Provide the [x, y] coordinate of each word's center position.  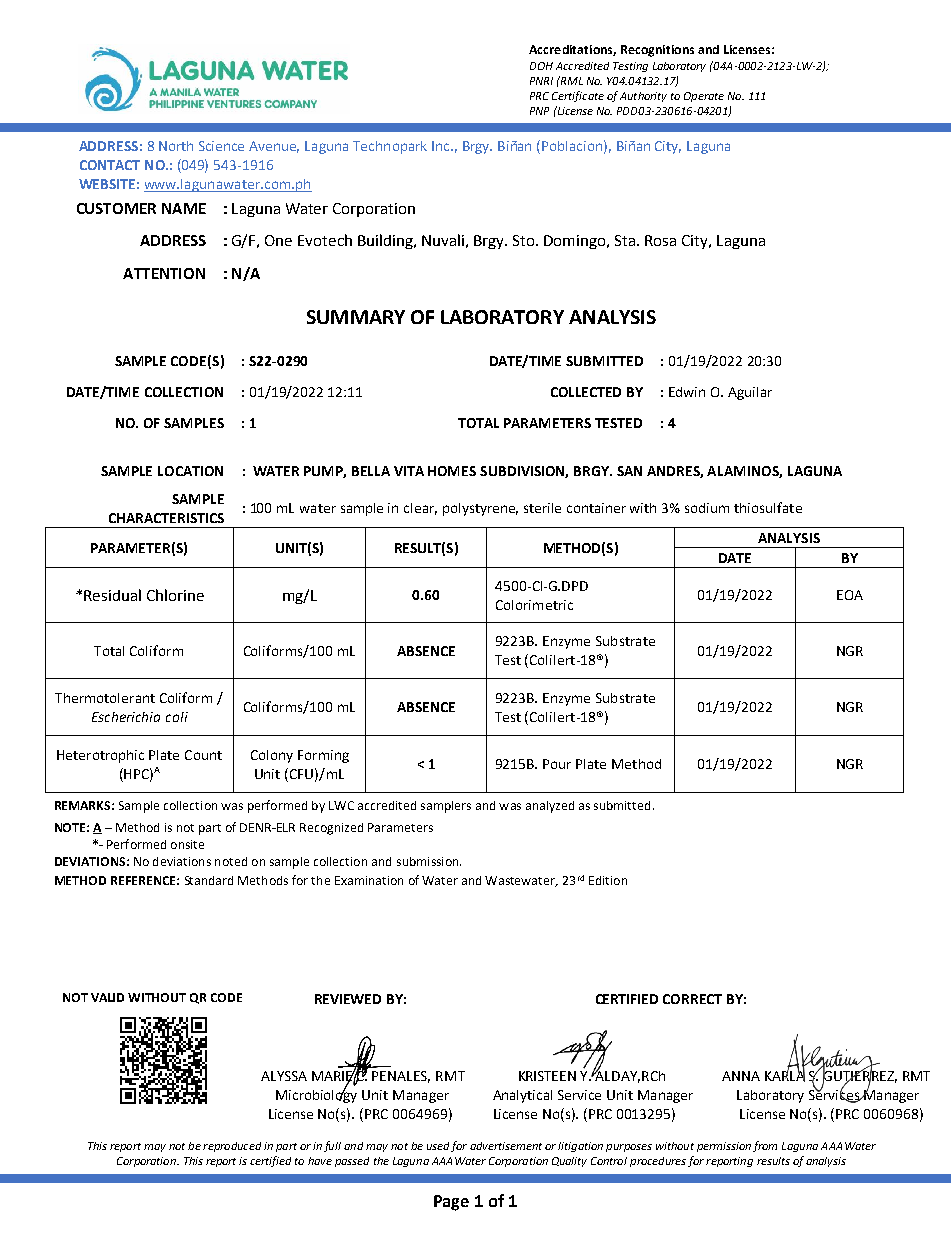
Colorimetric [534, 605]
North [176, 146]
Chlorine [175, 595]
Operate [704, 97]
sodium [707, 508]
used [438, 1146]
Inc [442, 146]
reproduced [232, 1147]
